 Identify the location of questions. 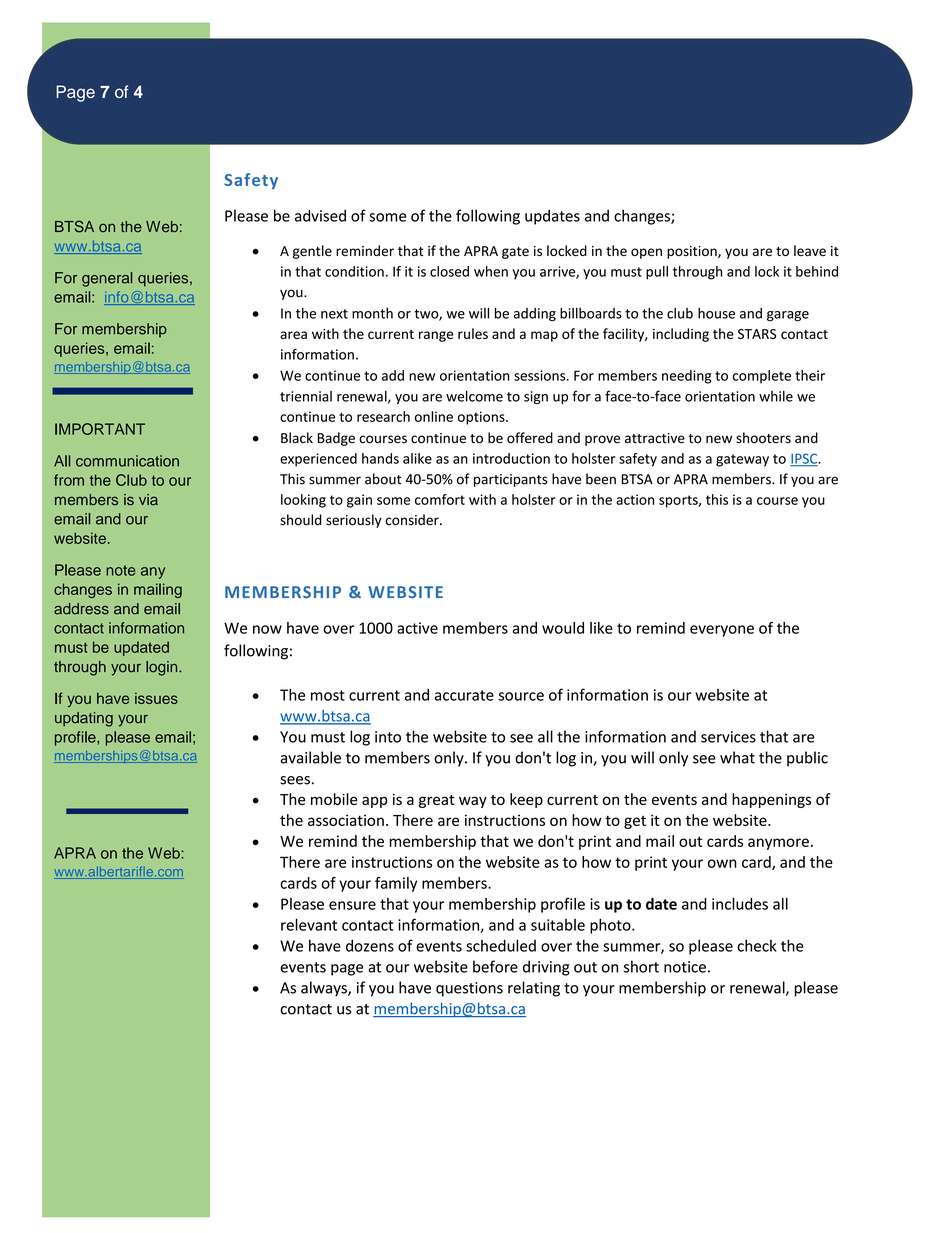
(469, 989).
